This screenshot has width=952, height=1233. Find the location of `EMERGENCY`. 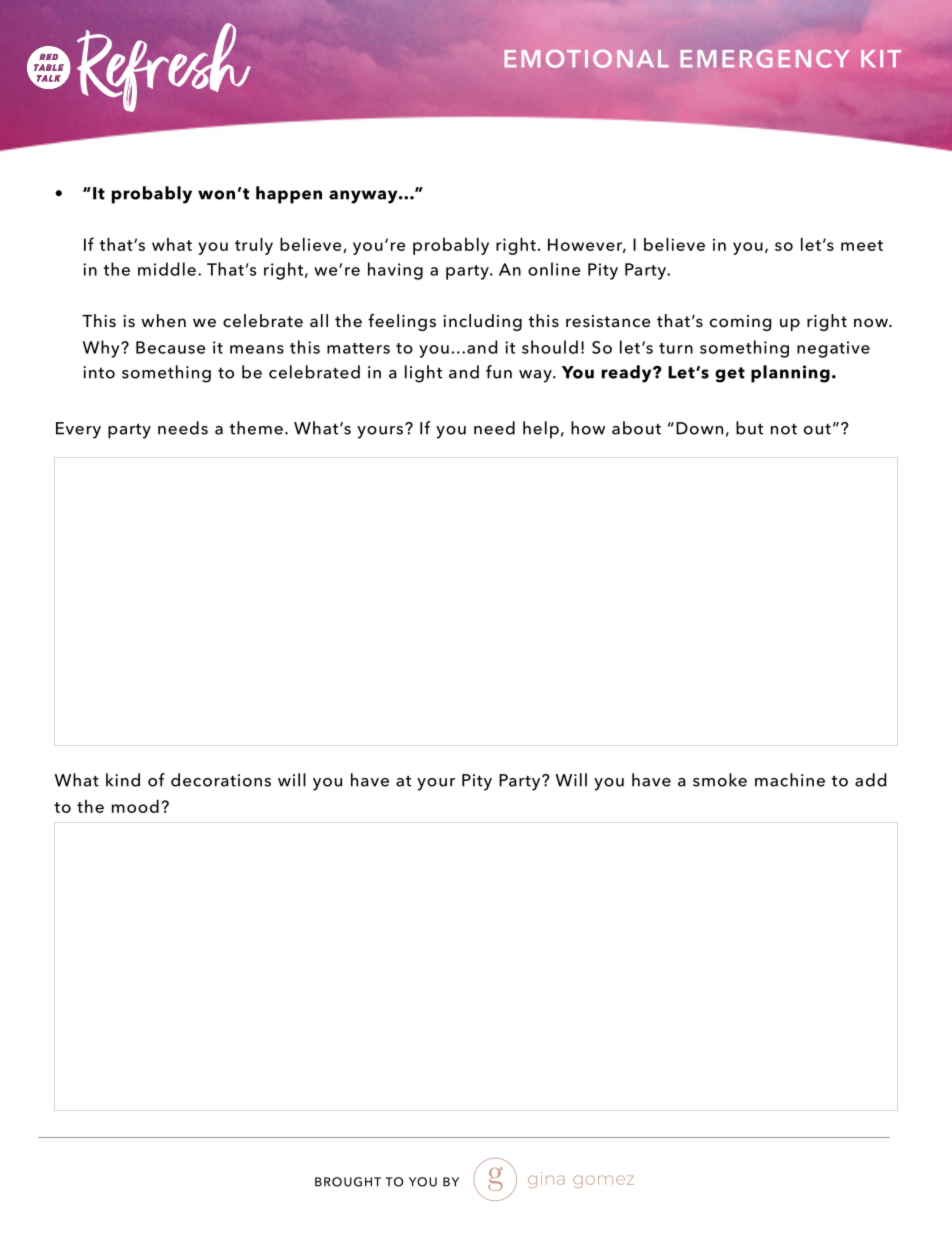

EMERGENCY is located at coordinates (764, 59).
